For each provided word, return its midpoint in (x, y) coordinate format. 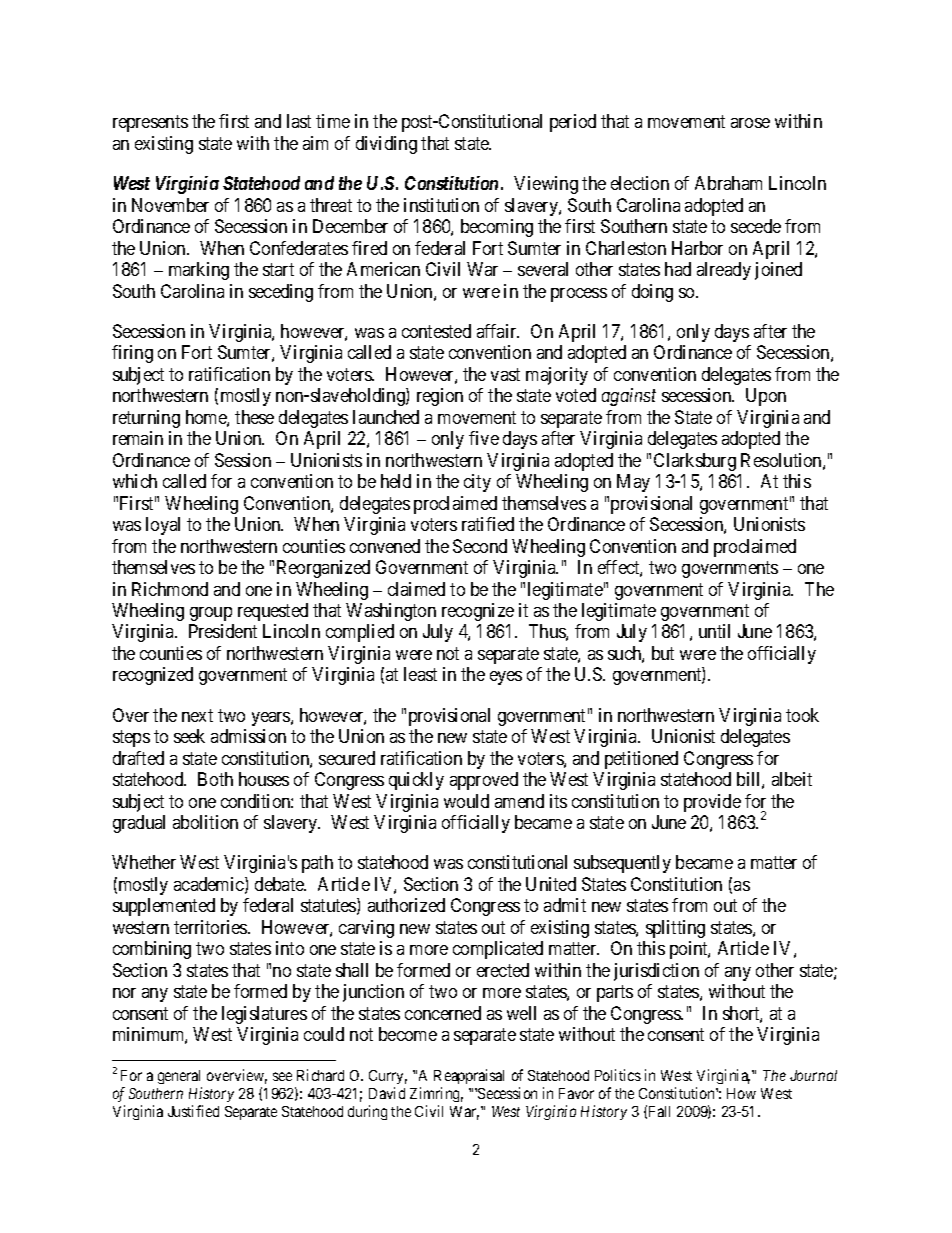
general (179, 1077)
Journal (813, 1075)
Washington (391, 612)
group (211, 614)
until (714, 631)
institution (441, 205)
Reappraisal (469, 1076)
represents (150, 124)
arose (750, 123)
